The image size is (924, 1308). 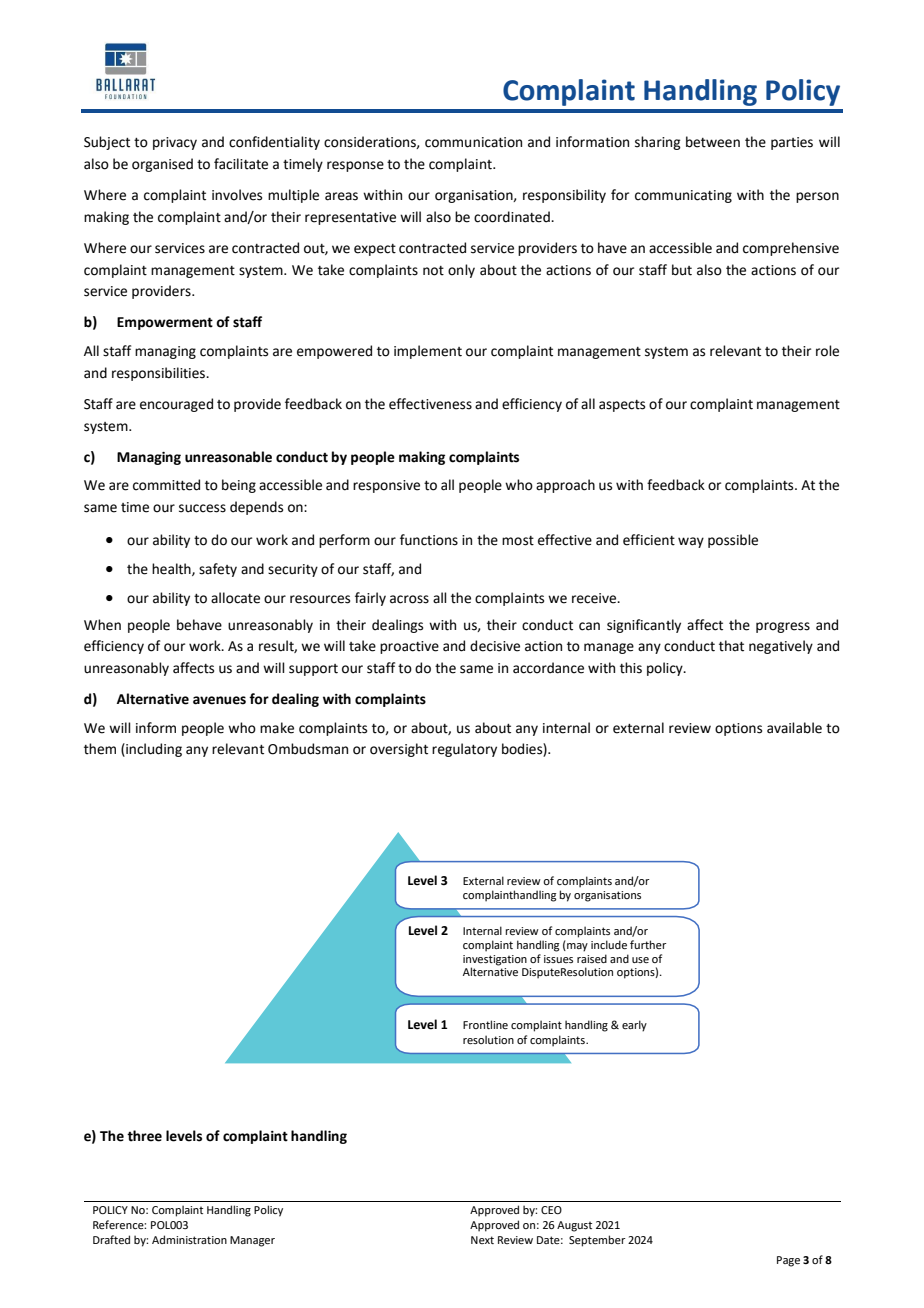 I want to click on communication, so click(x=473, y=142).
